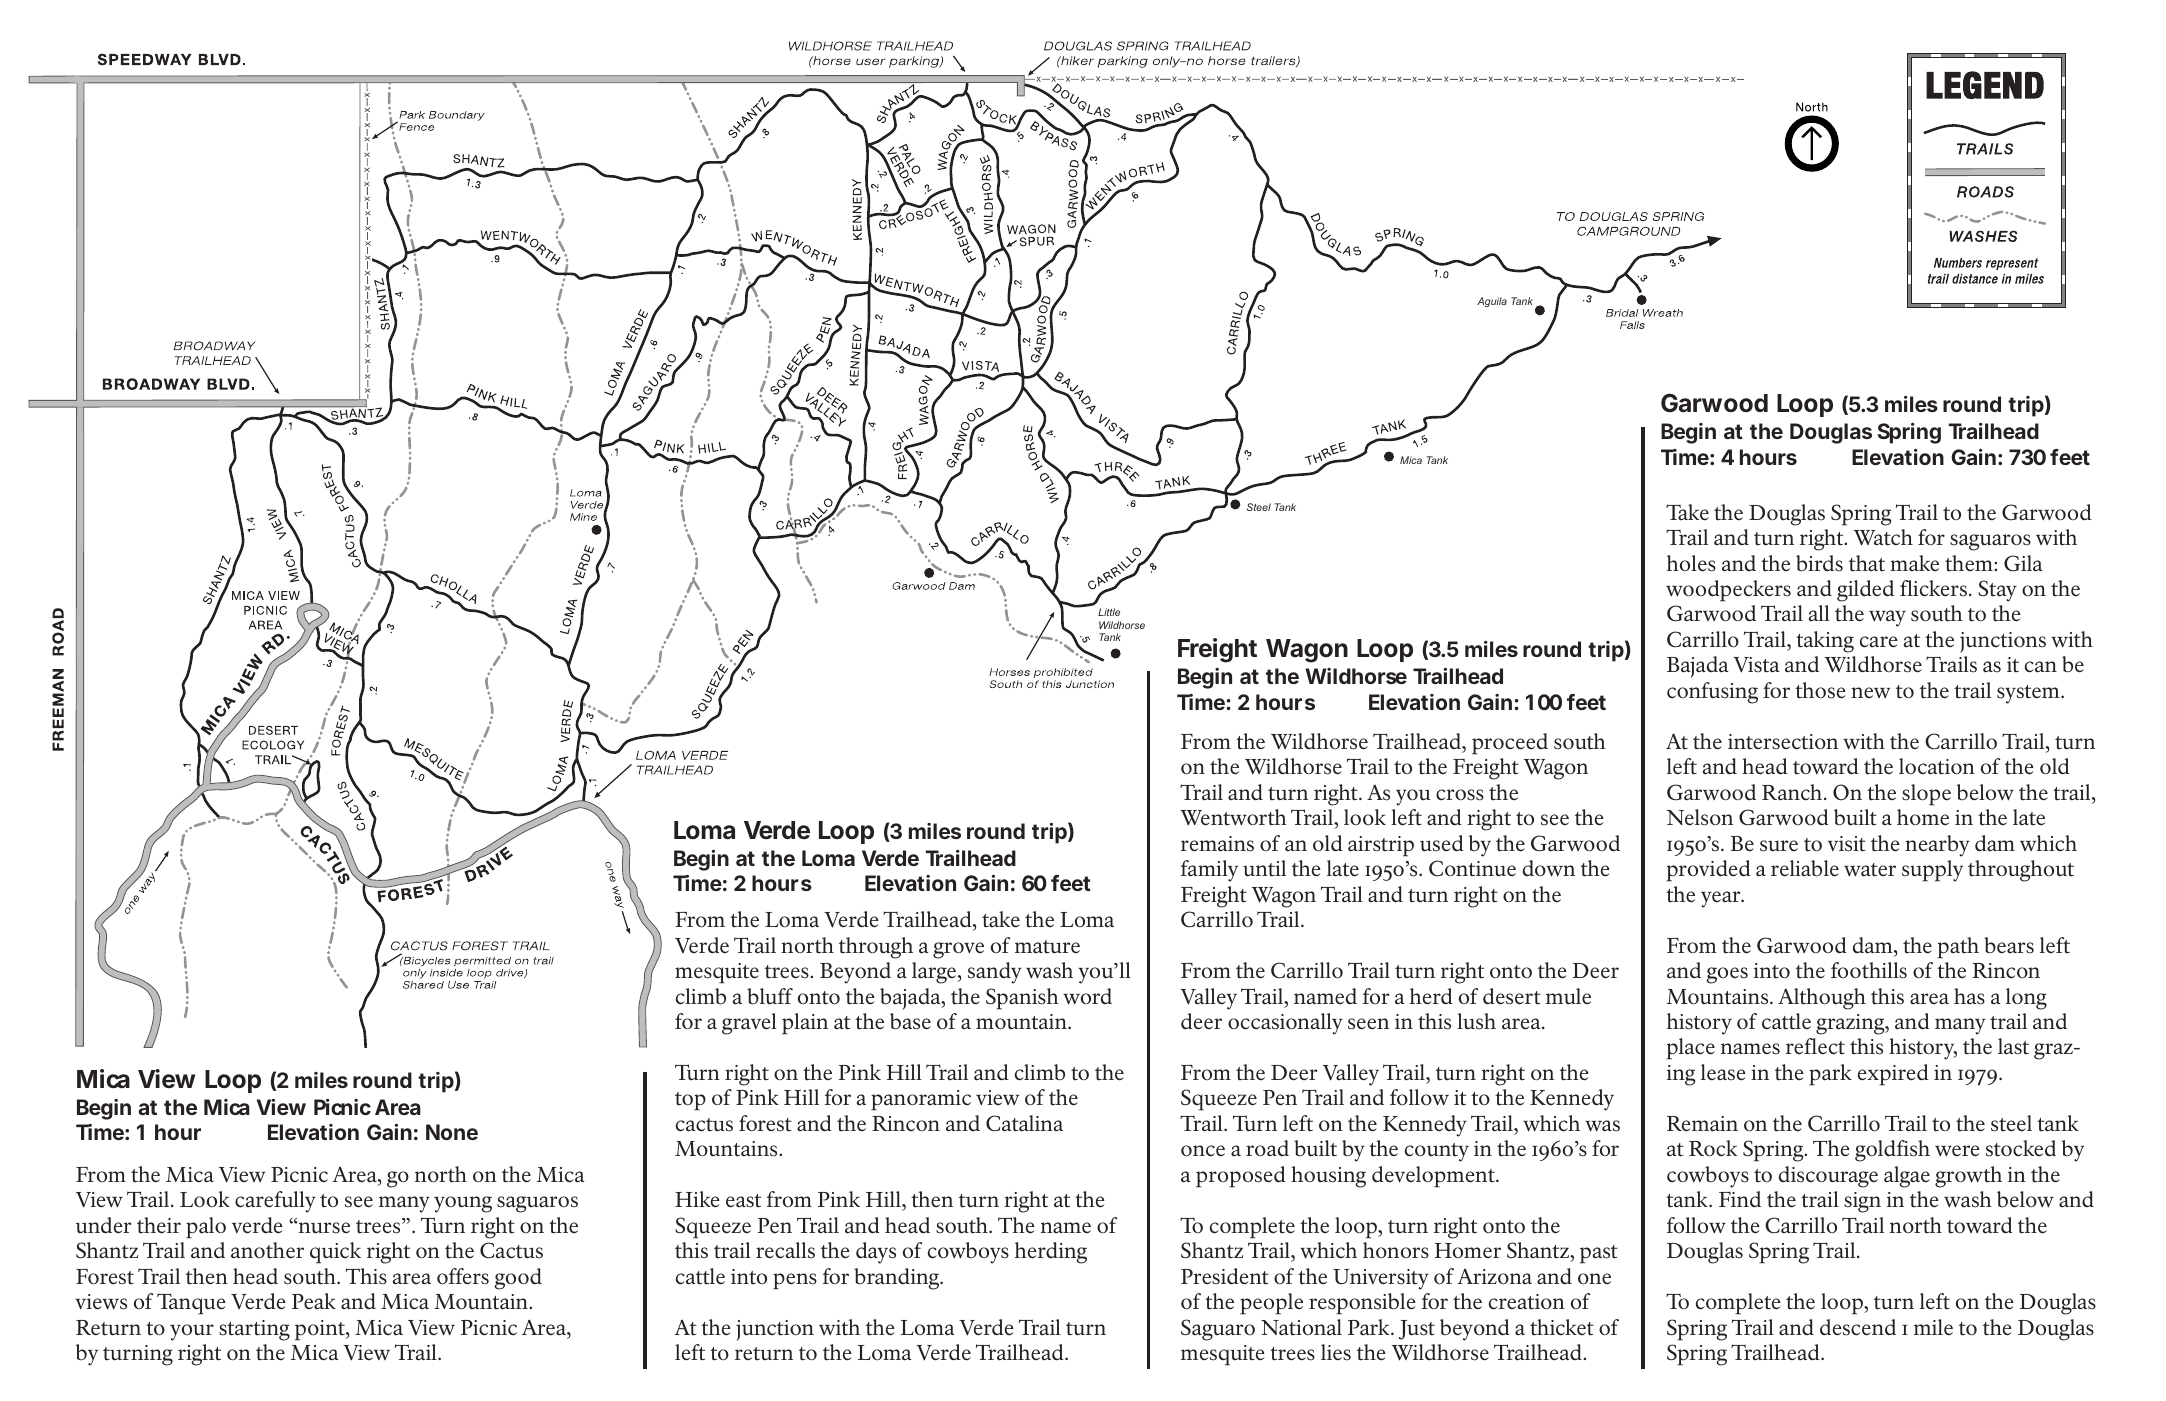 The width and height of the screenshot is (2166, 1401). What do you see at coordinates (1301, 1327) in the screenshot?
I see `National` at bounding box center [1301, 1327].
